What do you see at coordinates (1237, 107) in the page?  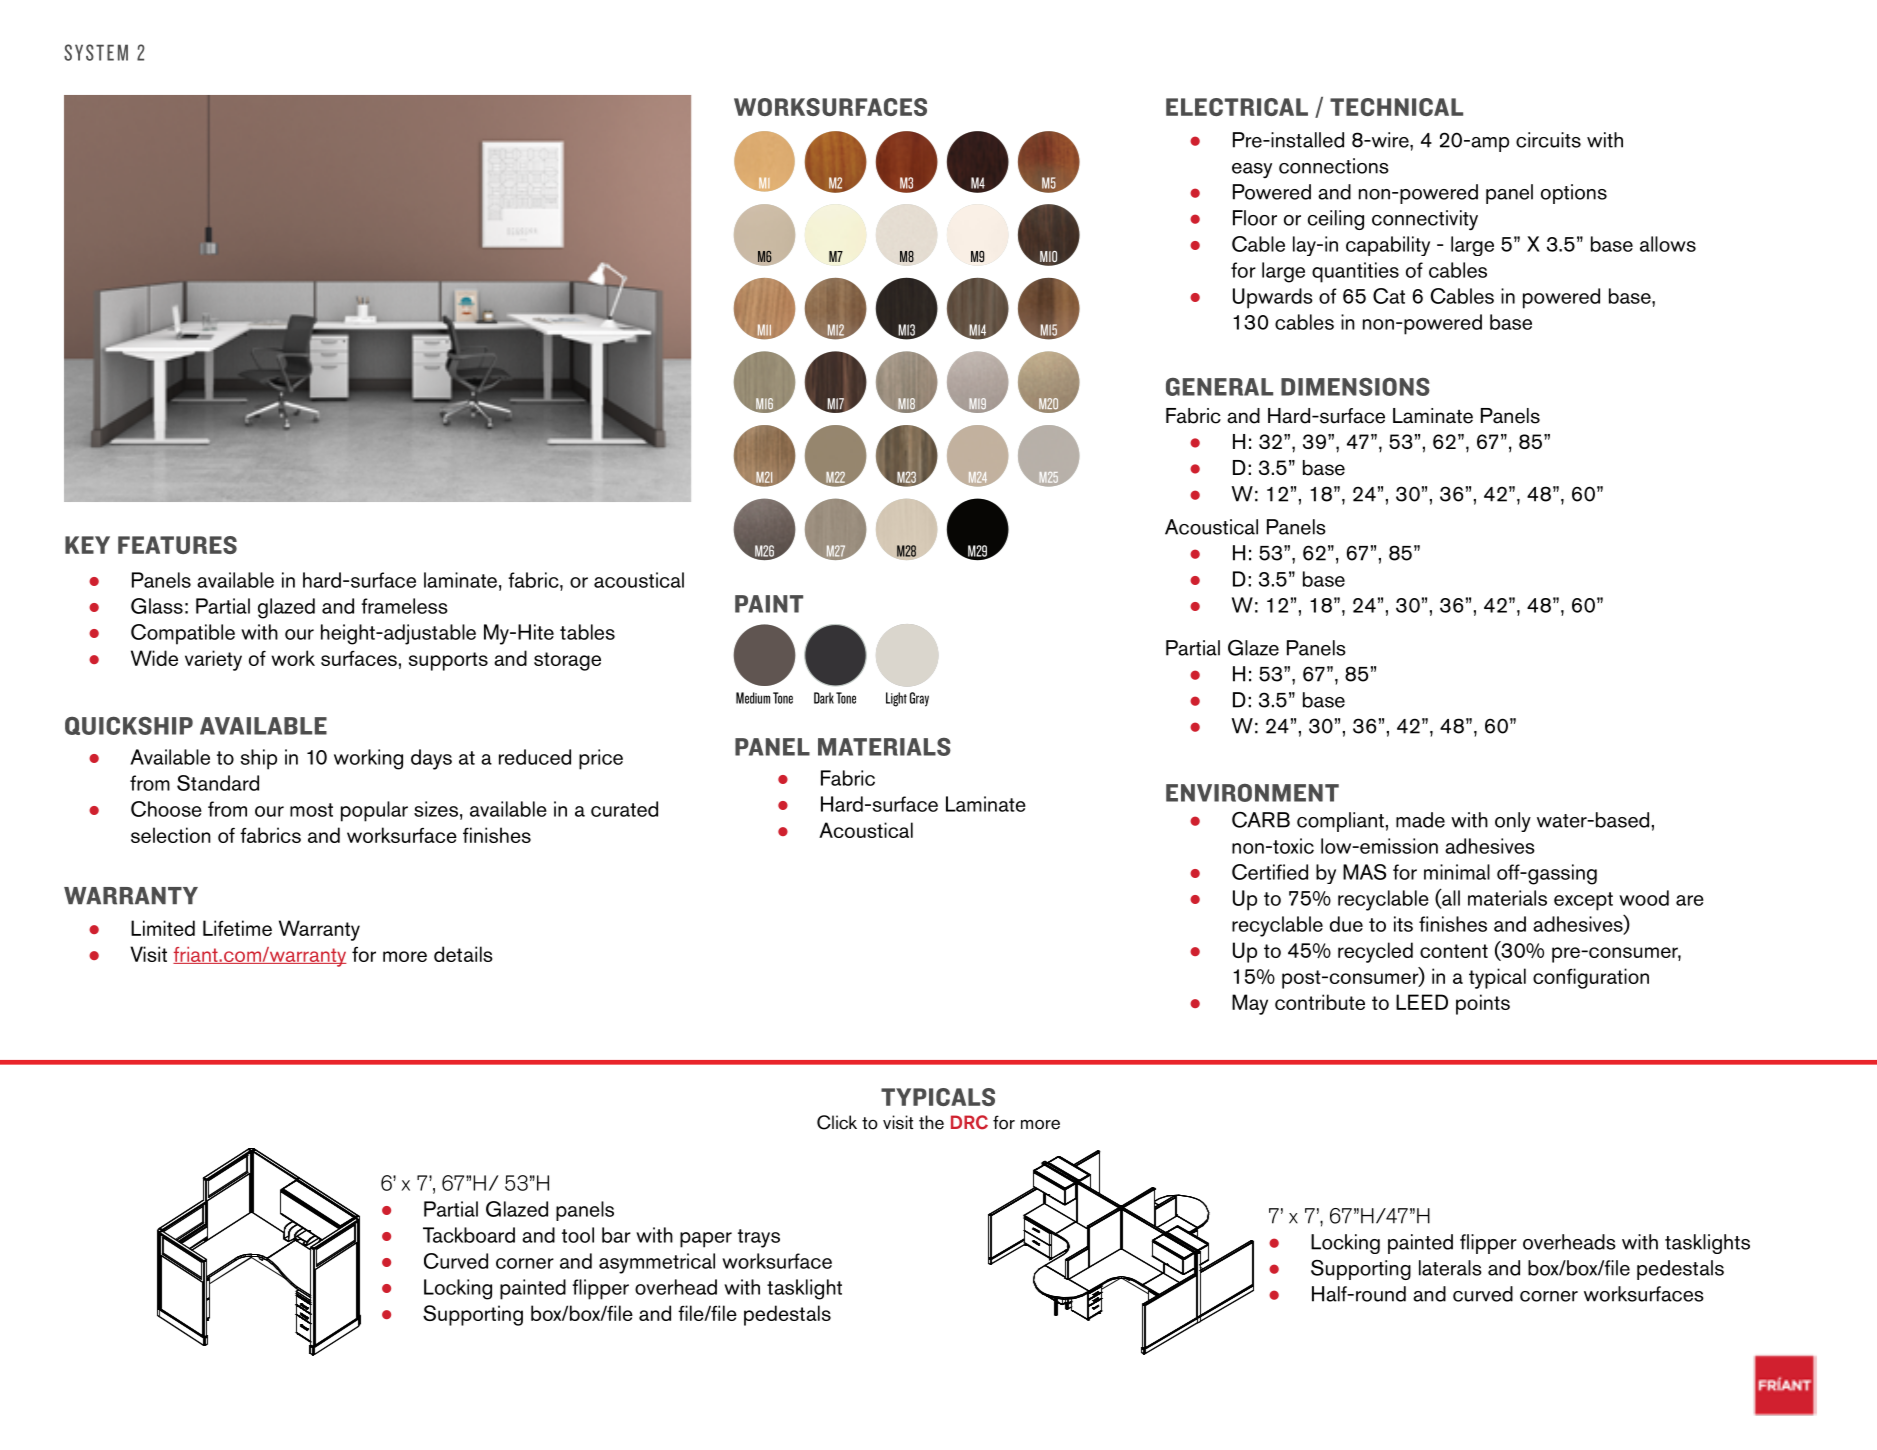 I see `ELECTRICAL` at bounding box center [1237, 107].
